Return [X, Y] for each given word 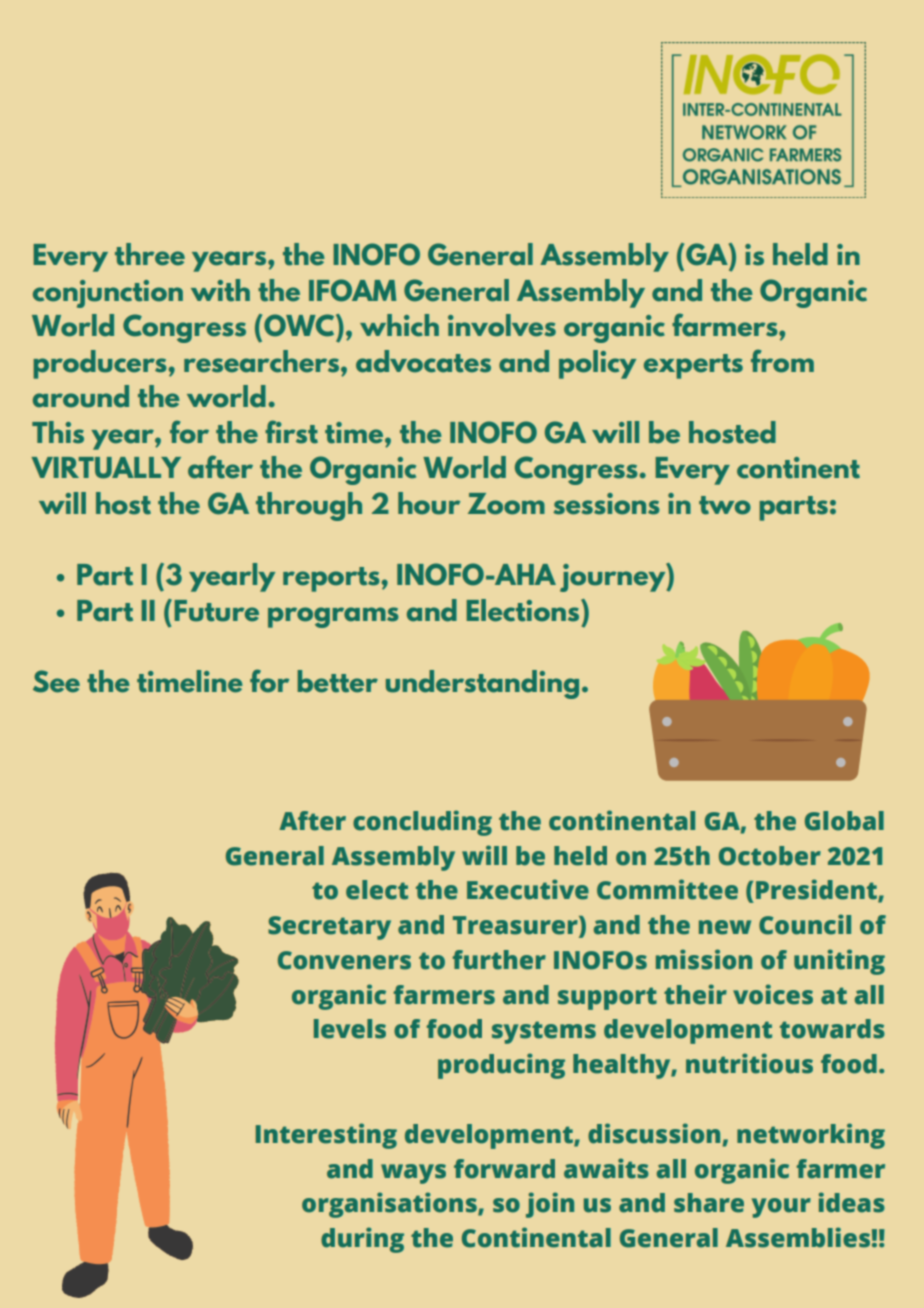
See [56, 681]
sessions [606, 504]
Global [844, 821]
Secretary [329, 928]
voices [773, 994]
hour [429, 503]
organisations [390, 1205]
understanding [482, 684]
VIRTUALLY [106, 468]
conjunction [108, 294]
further [499, 960]
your [781, 1208]
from [782, 361]
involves [502, 325]
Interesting [326, 1136]
